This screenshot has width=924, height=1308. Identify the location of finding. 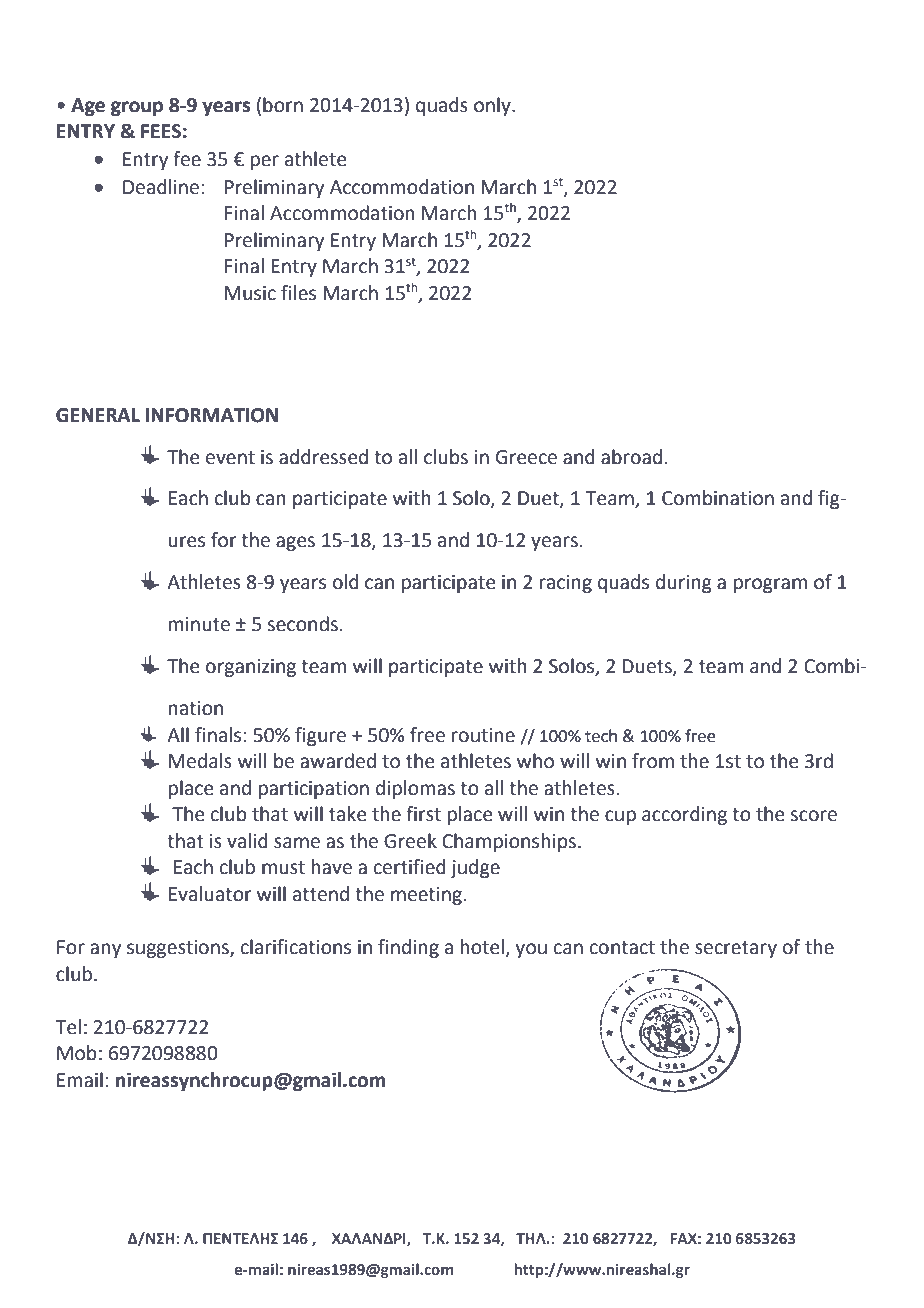
(408, 948).
